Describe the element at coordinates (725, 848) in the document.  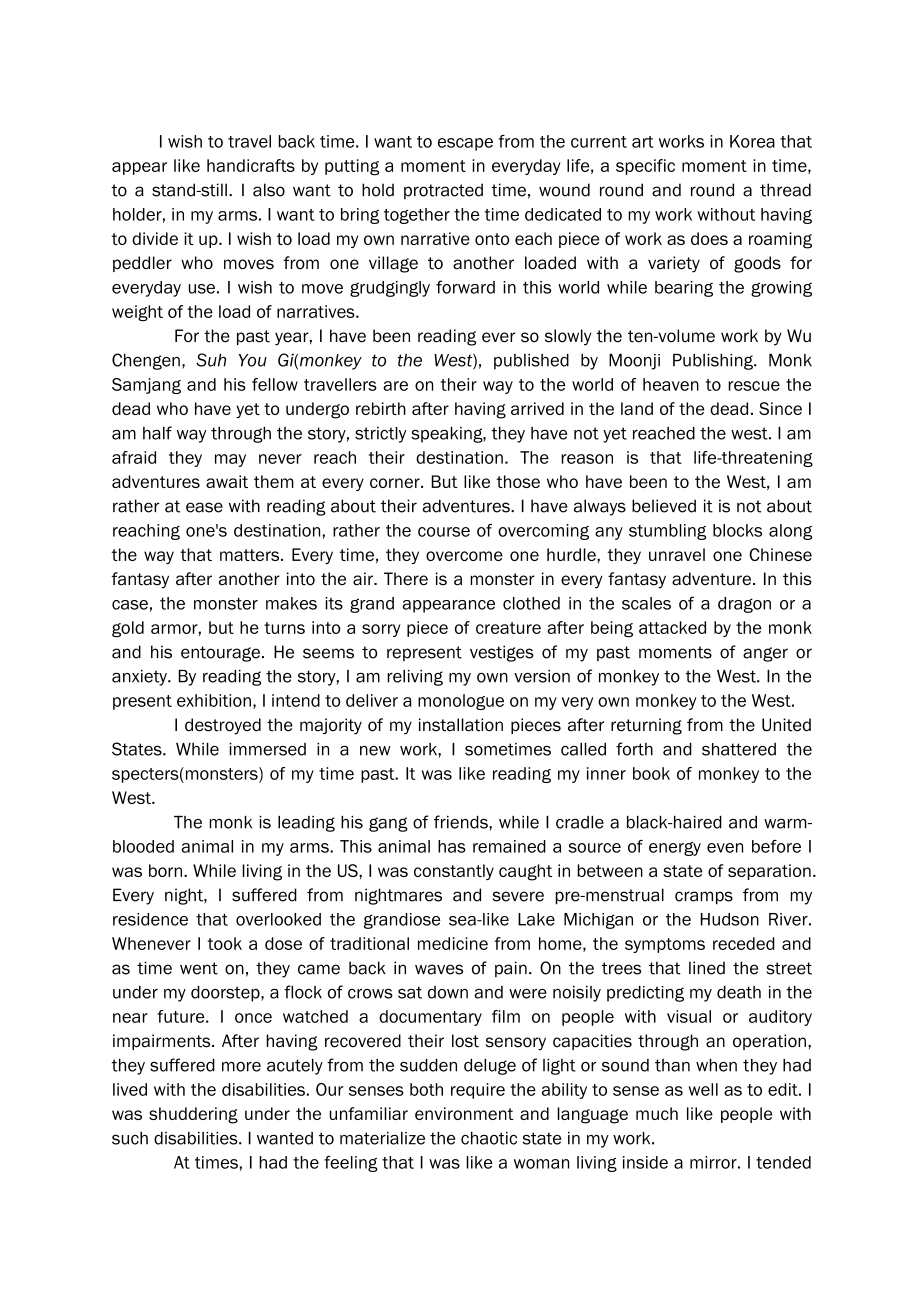
I see `even` at that location.
